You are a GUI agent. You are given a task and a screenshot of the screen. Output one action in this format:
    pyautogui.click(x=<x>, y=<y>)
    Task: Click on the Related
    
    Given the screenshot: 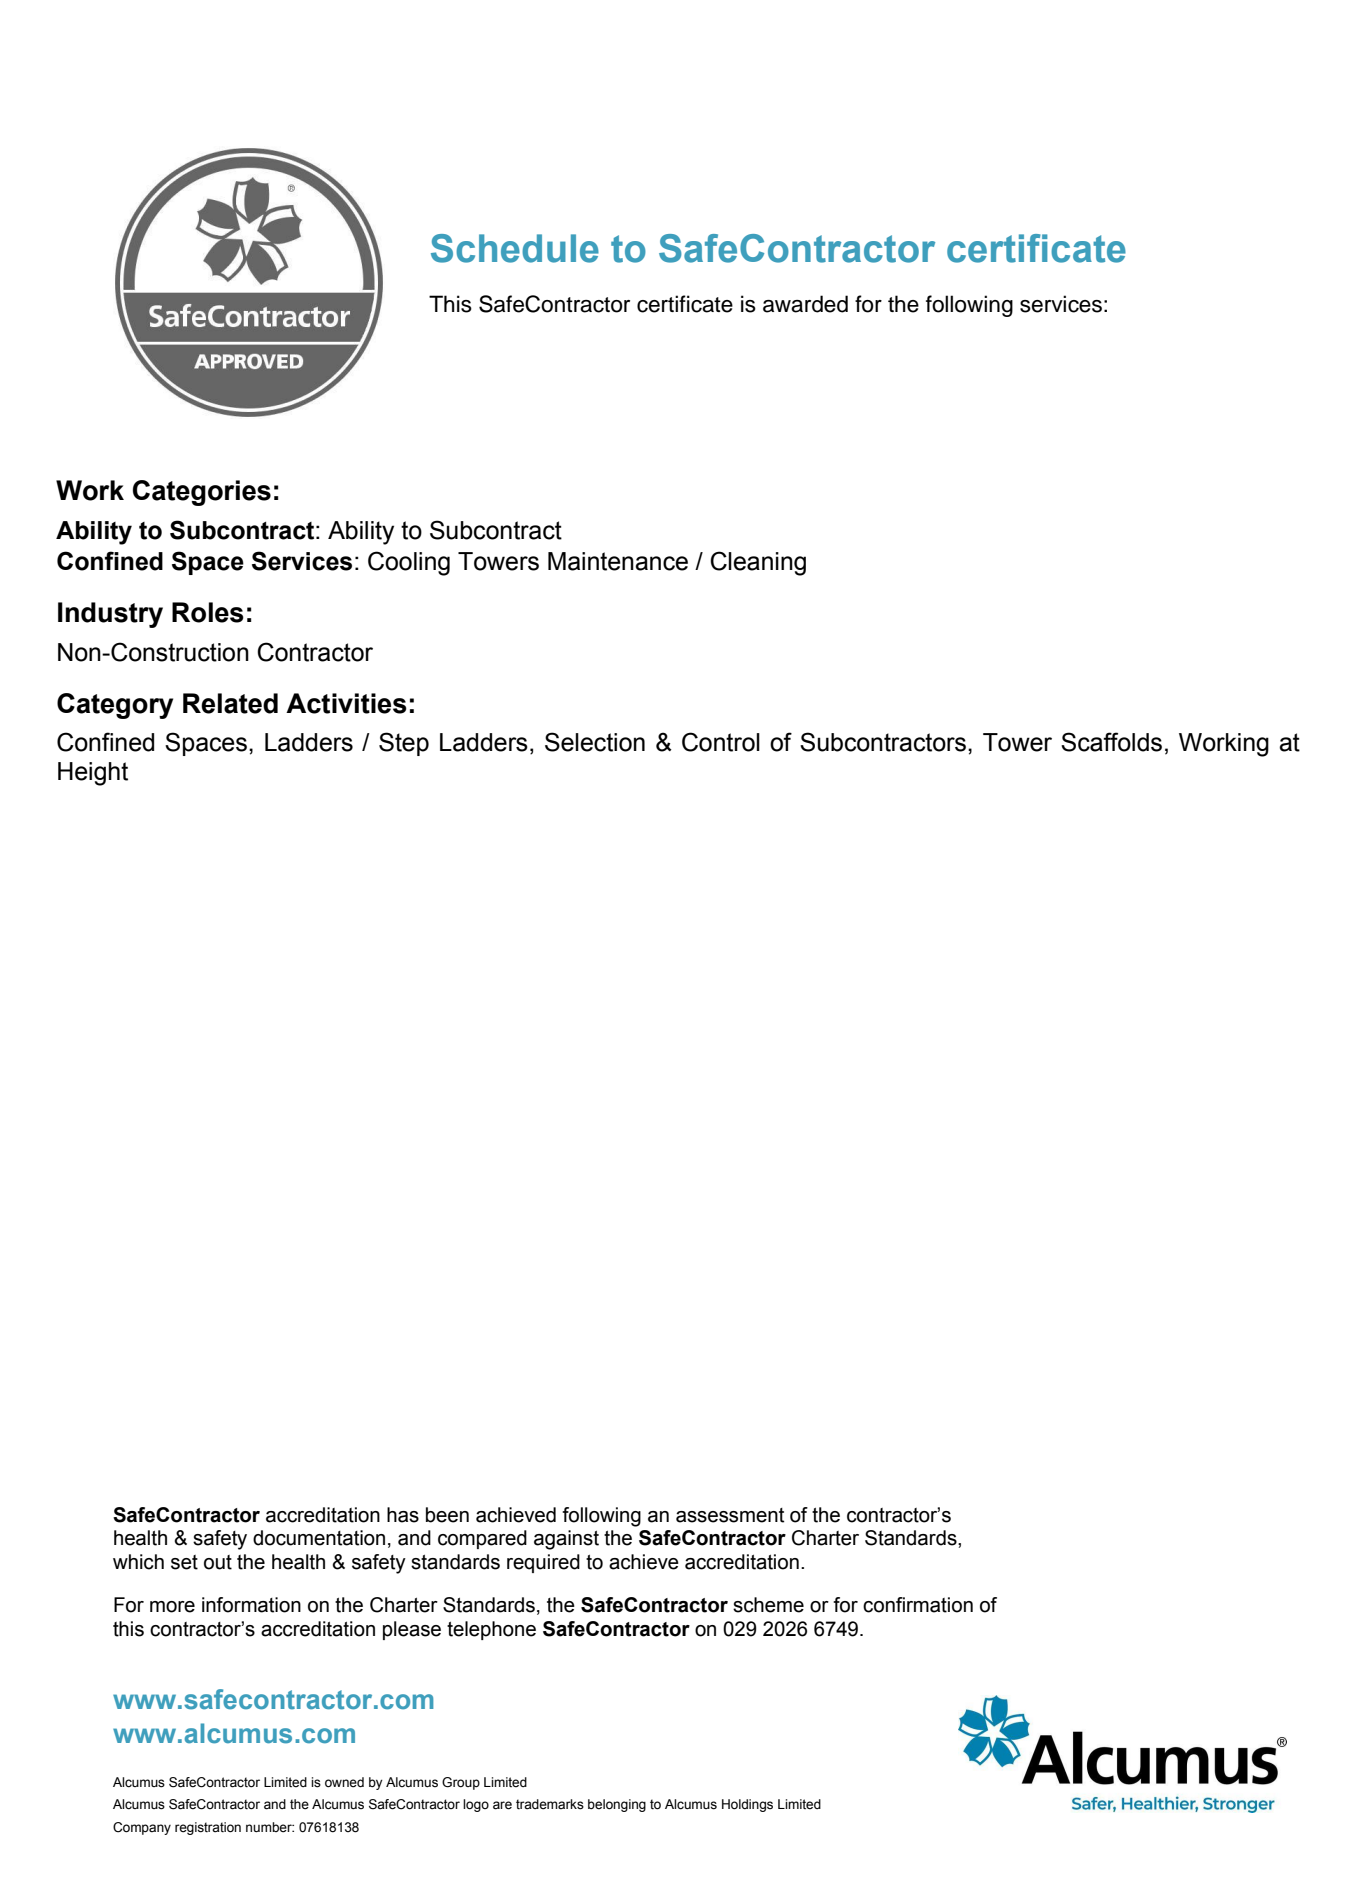 What is the action you would take?
    pyautogui.click(x=230, y=703)
